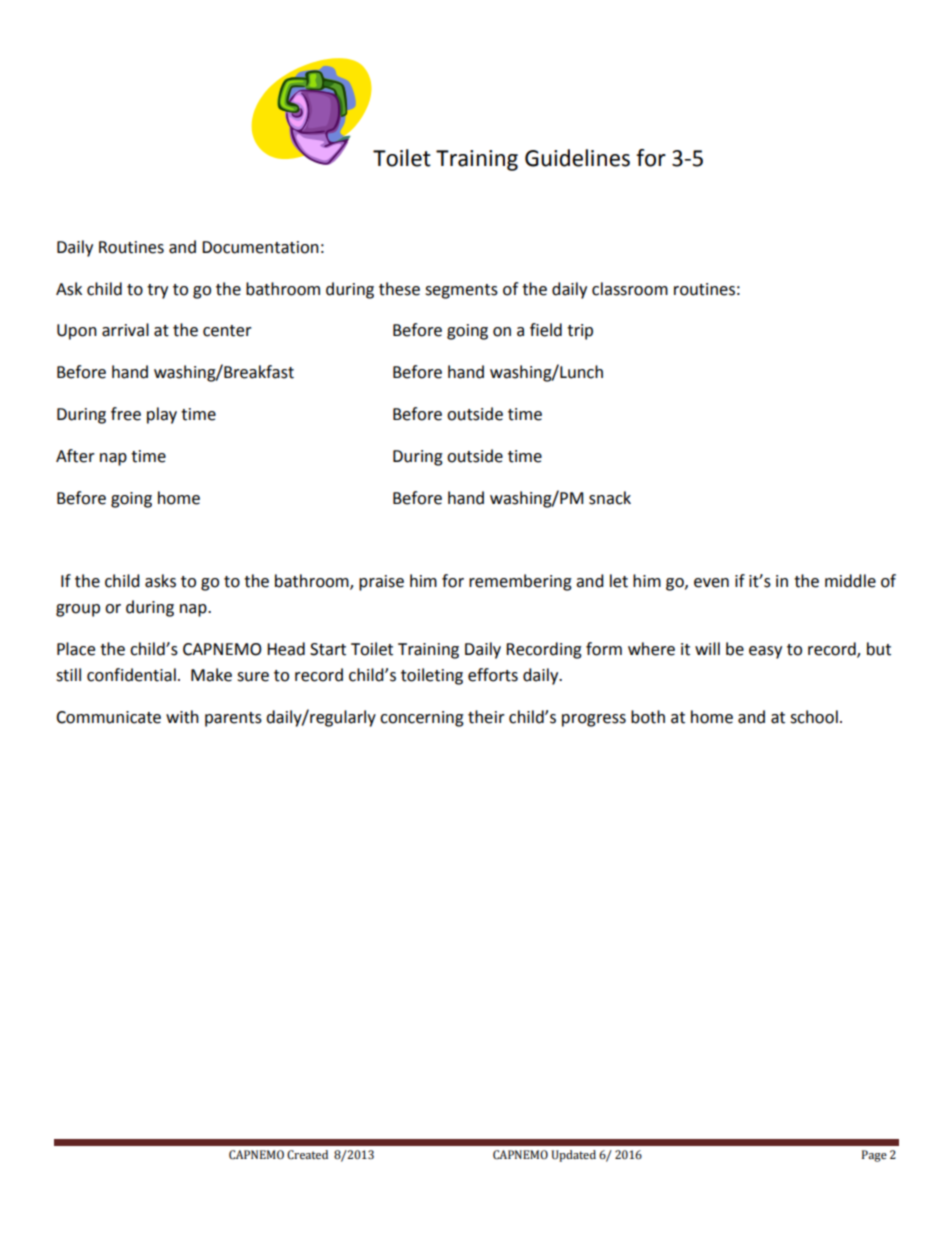 The height and width of the image is (1233, 952). What do you see at coordinates (260, 247) in the image?
I see `Documentation` at bounding box center [260, 247].
